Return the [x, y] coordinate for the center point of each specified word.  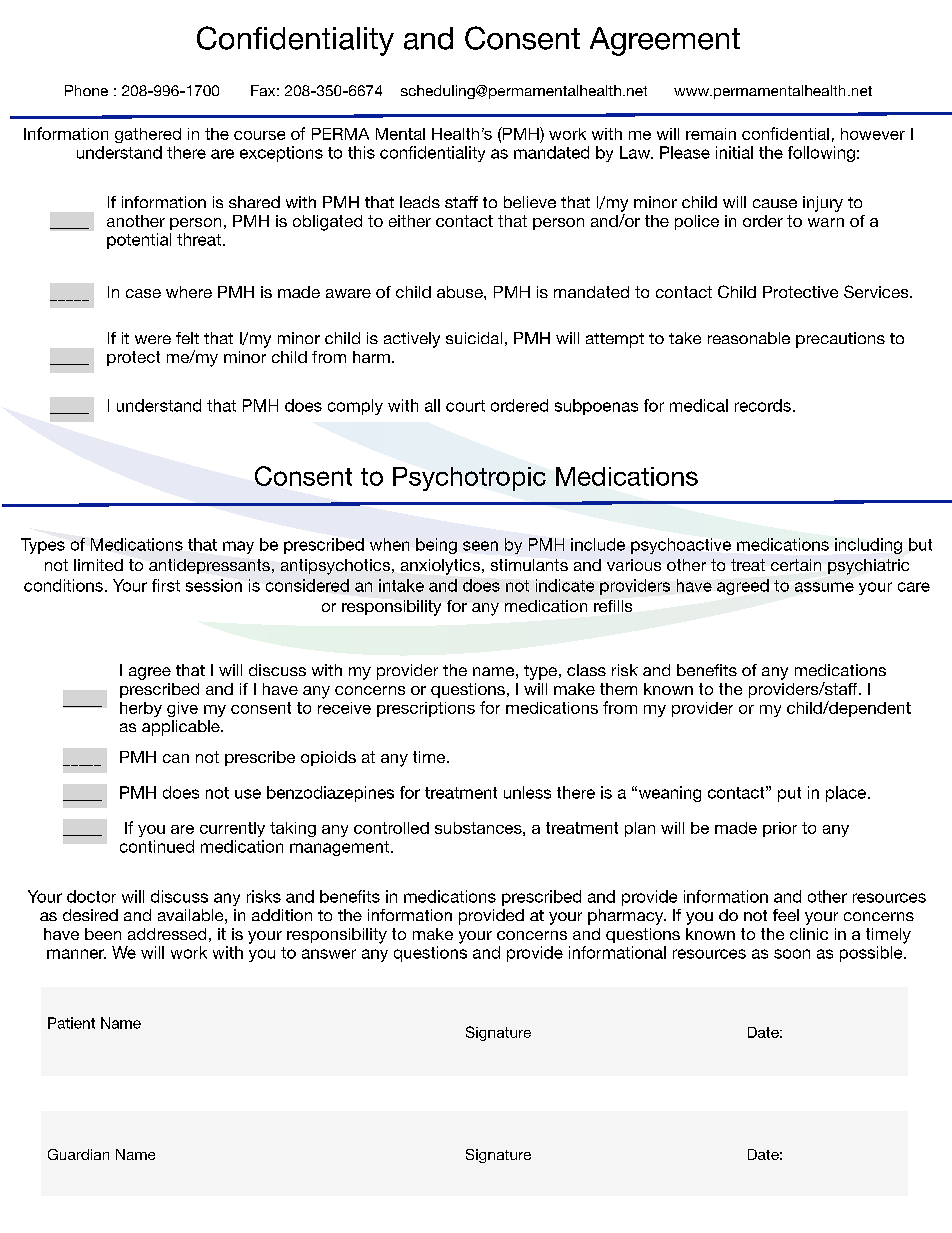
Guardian [78, 1154]
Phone [86, 90]
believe [530, 202]
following [821, 154]
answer [329, 954]
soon [792, 954]
